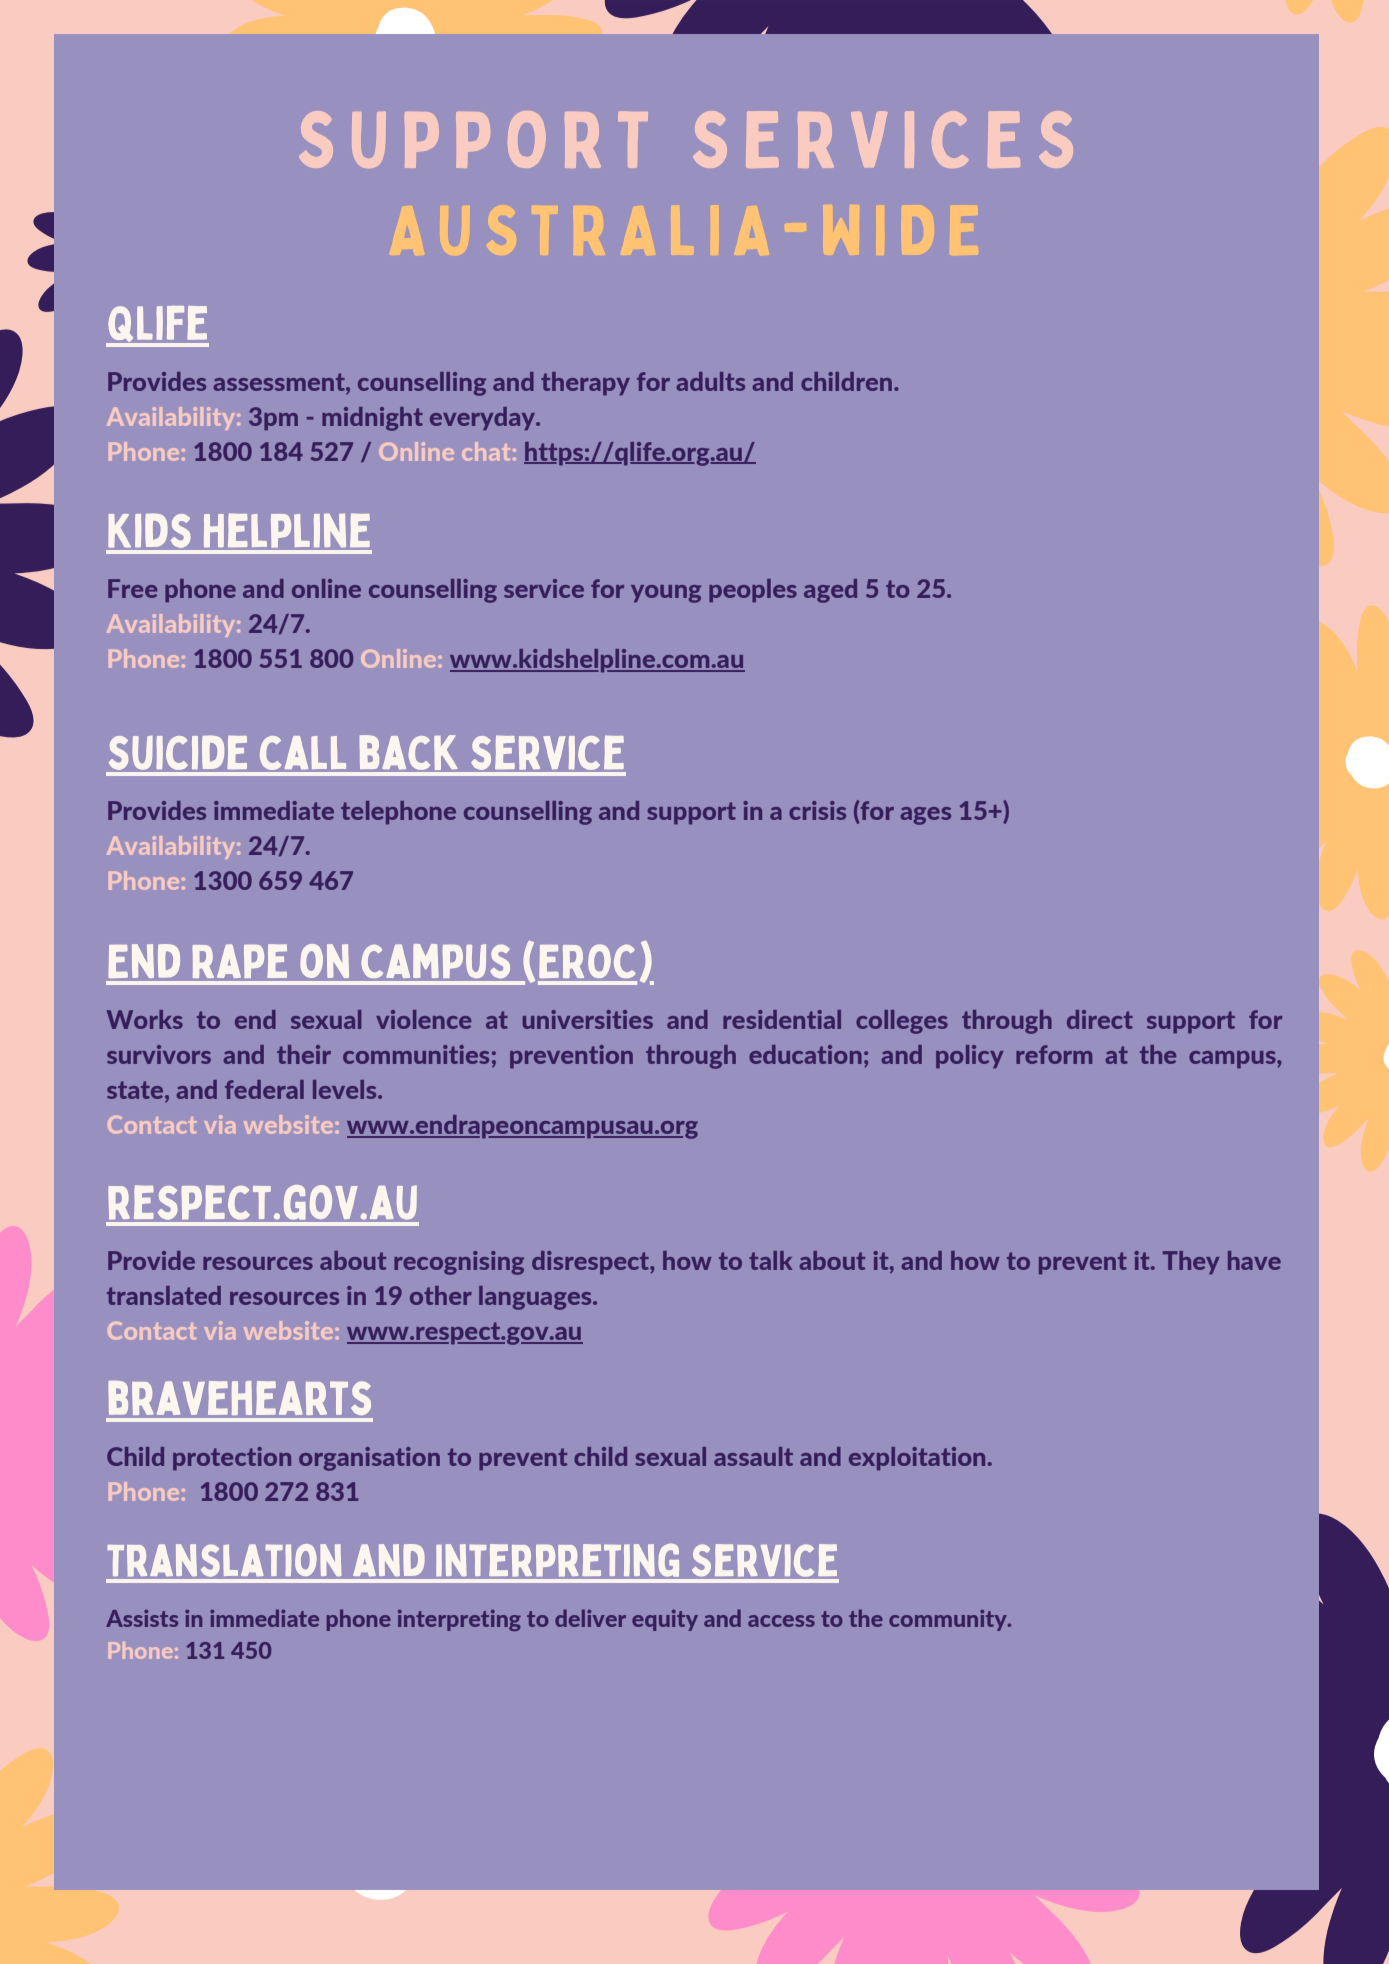  Describe the element at coordinates (710, 381) in the screenshot. I see `adults` at that location.
